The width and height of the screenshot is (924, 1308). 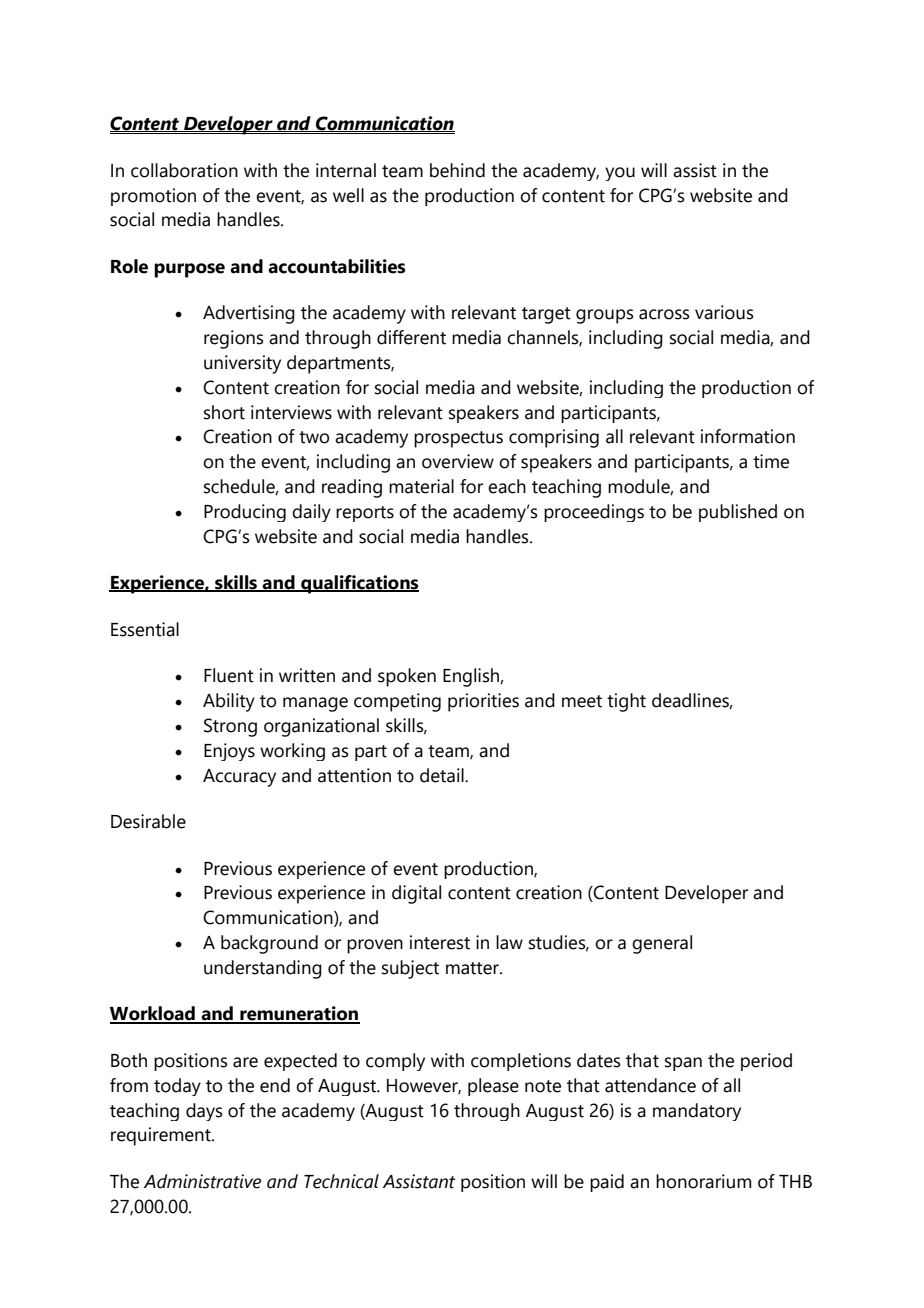 I want to click on published, so click(x=738, y=513).
